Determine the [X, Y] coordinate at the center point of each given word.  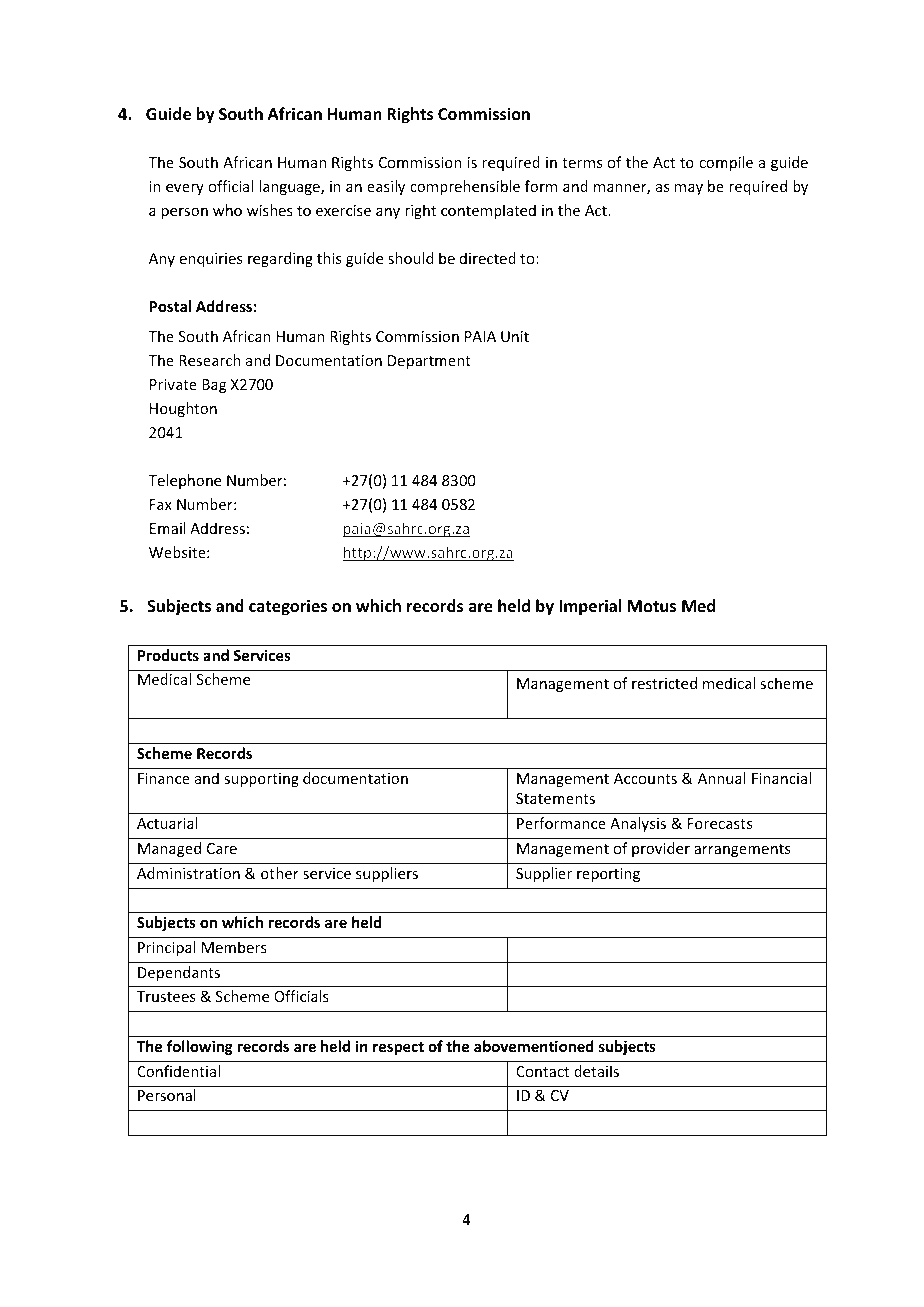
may [688, 189]
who [227, 210]
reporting [608, 875]
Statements [555, 798]
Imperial [590, 607]
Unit [515, 336]
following [200, 1047]
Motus [652, 606]
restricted [664, 683]
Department [429, 362]
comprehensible [465, 187]
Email [168, 528]
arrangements [742, 850]
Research [210, 360]
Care [222, 848]
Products [168, 655]
